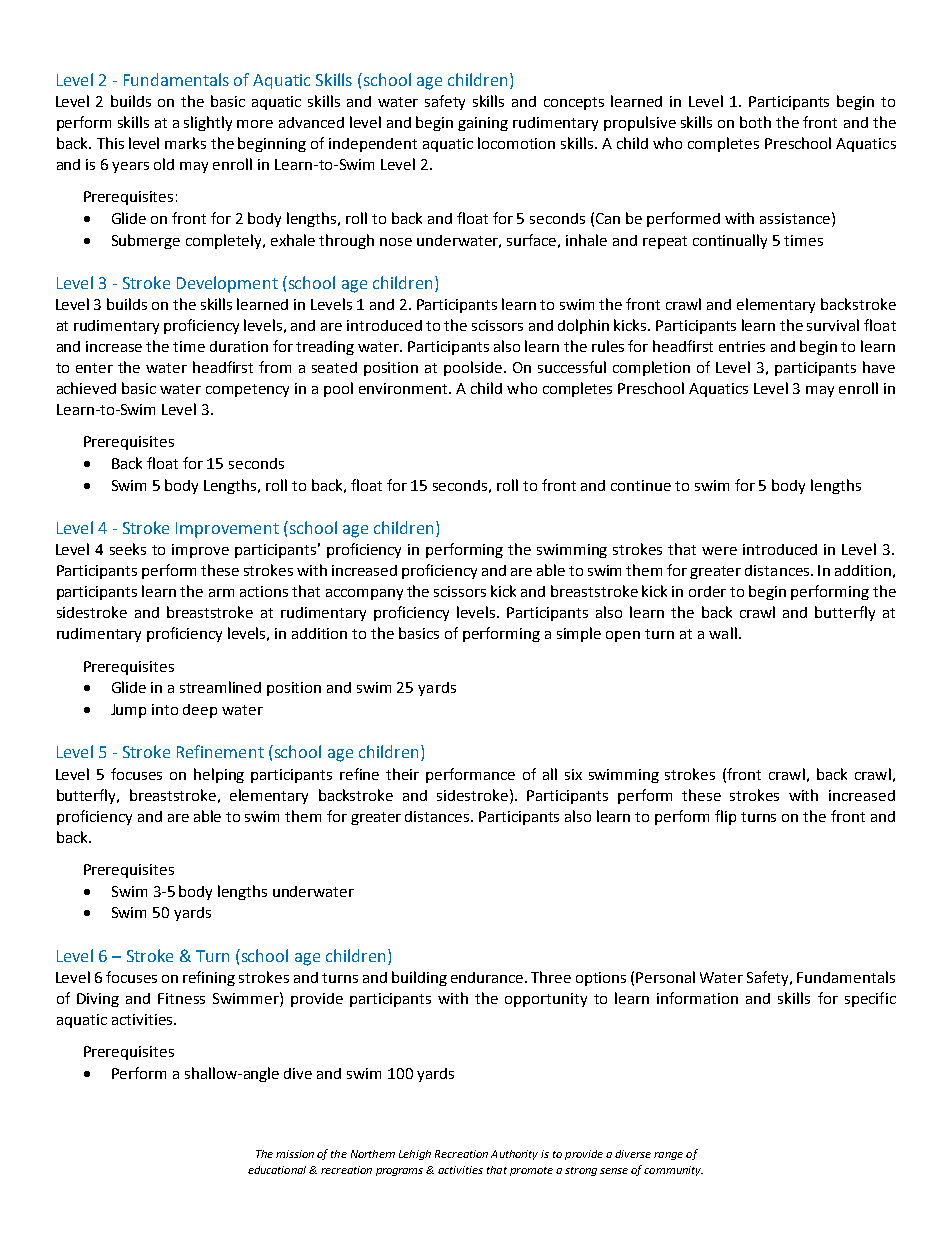 Image resolution: width=952 pixels, height=1233 pixels. What do you see at coordinates (725, 817) in the document?
I see `flip` at bounding box center [725, 817].
